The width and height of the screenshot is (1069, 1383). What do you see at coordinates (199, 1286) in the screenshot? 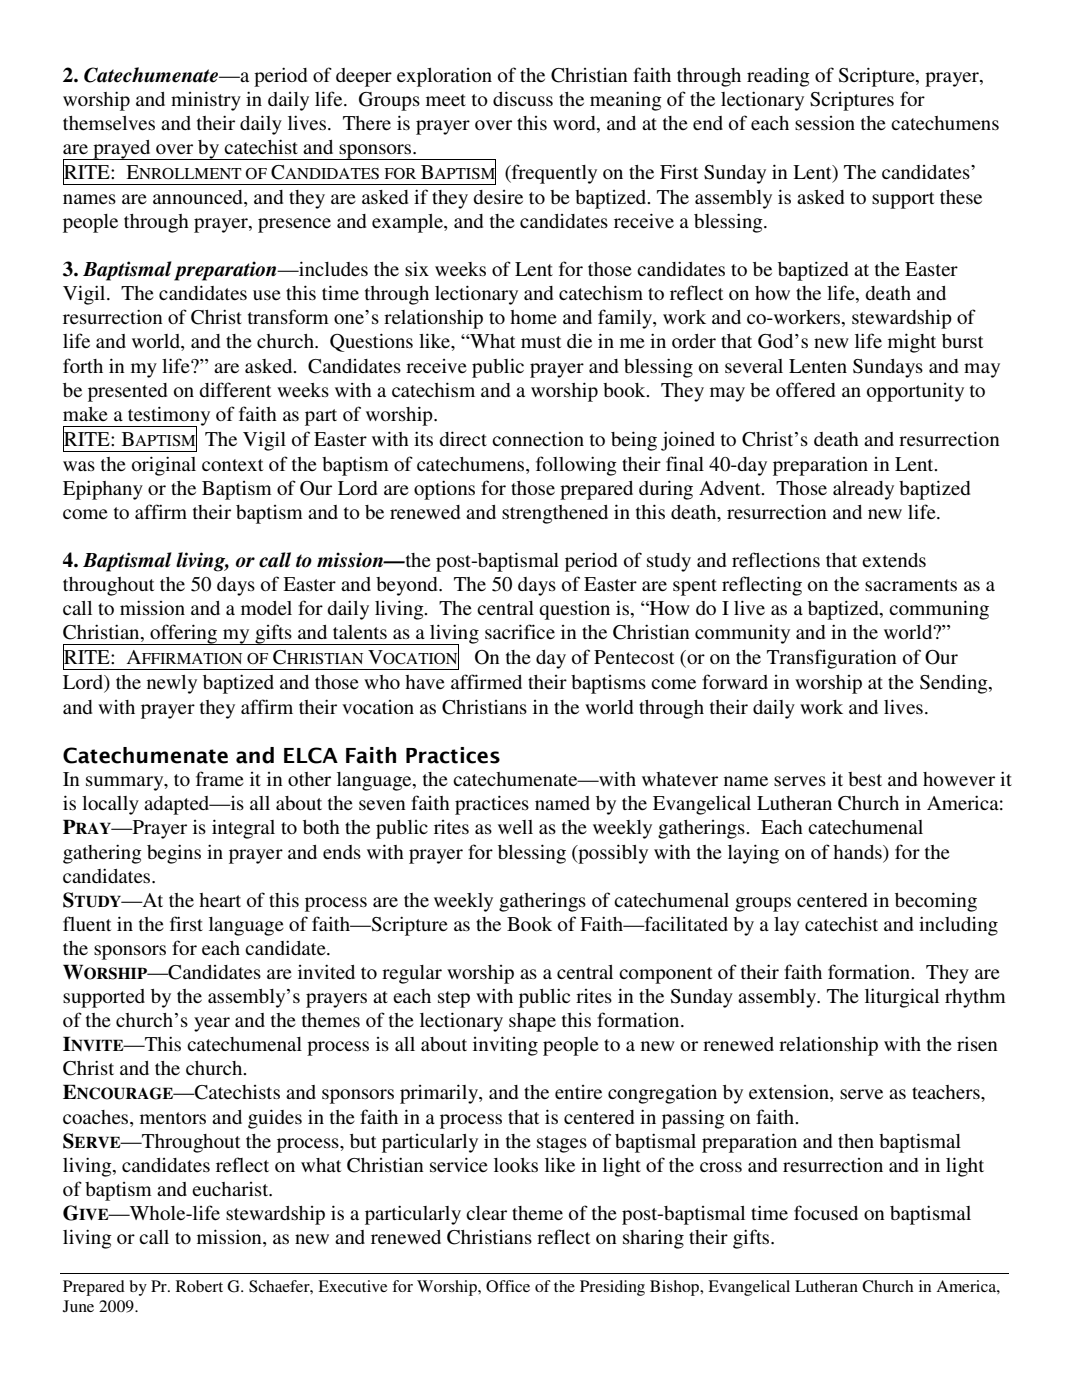
I see `Robert` at bounding box center [199, 1286].
